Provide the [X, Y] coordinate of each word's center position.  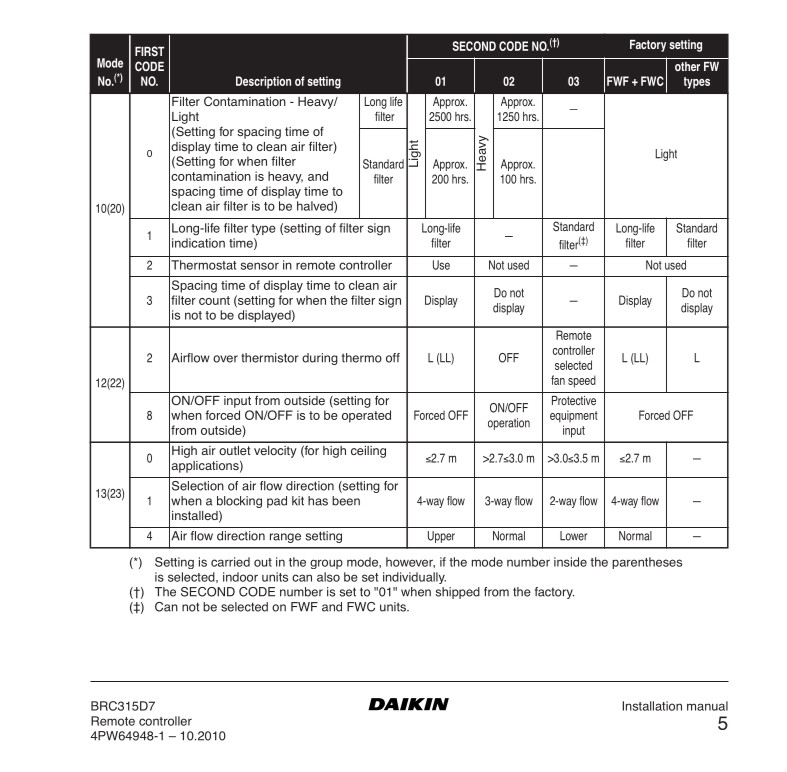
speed [582, 381]
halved [316, 207]
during [320, 359]
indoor [240, 577]
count [214, 300]
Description [263, 82]
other [687, 66]
